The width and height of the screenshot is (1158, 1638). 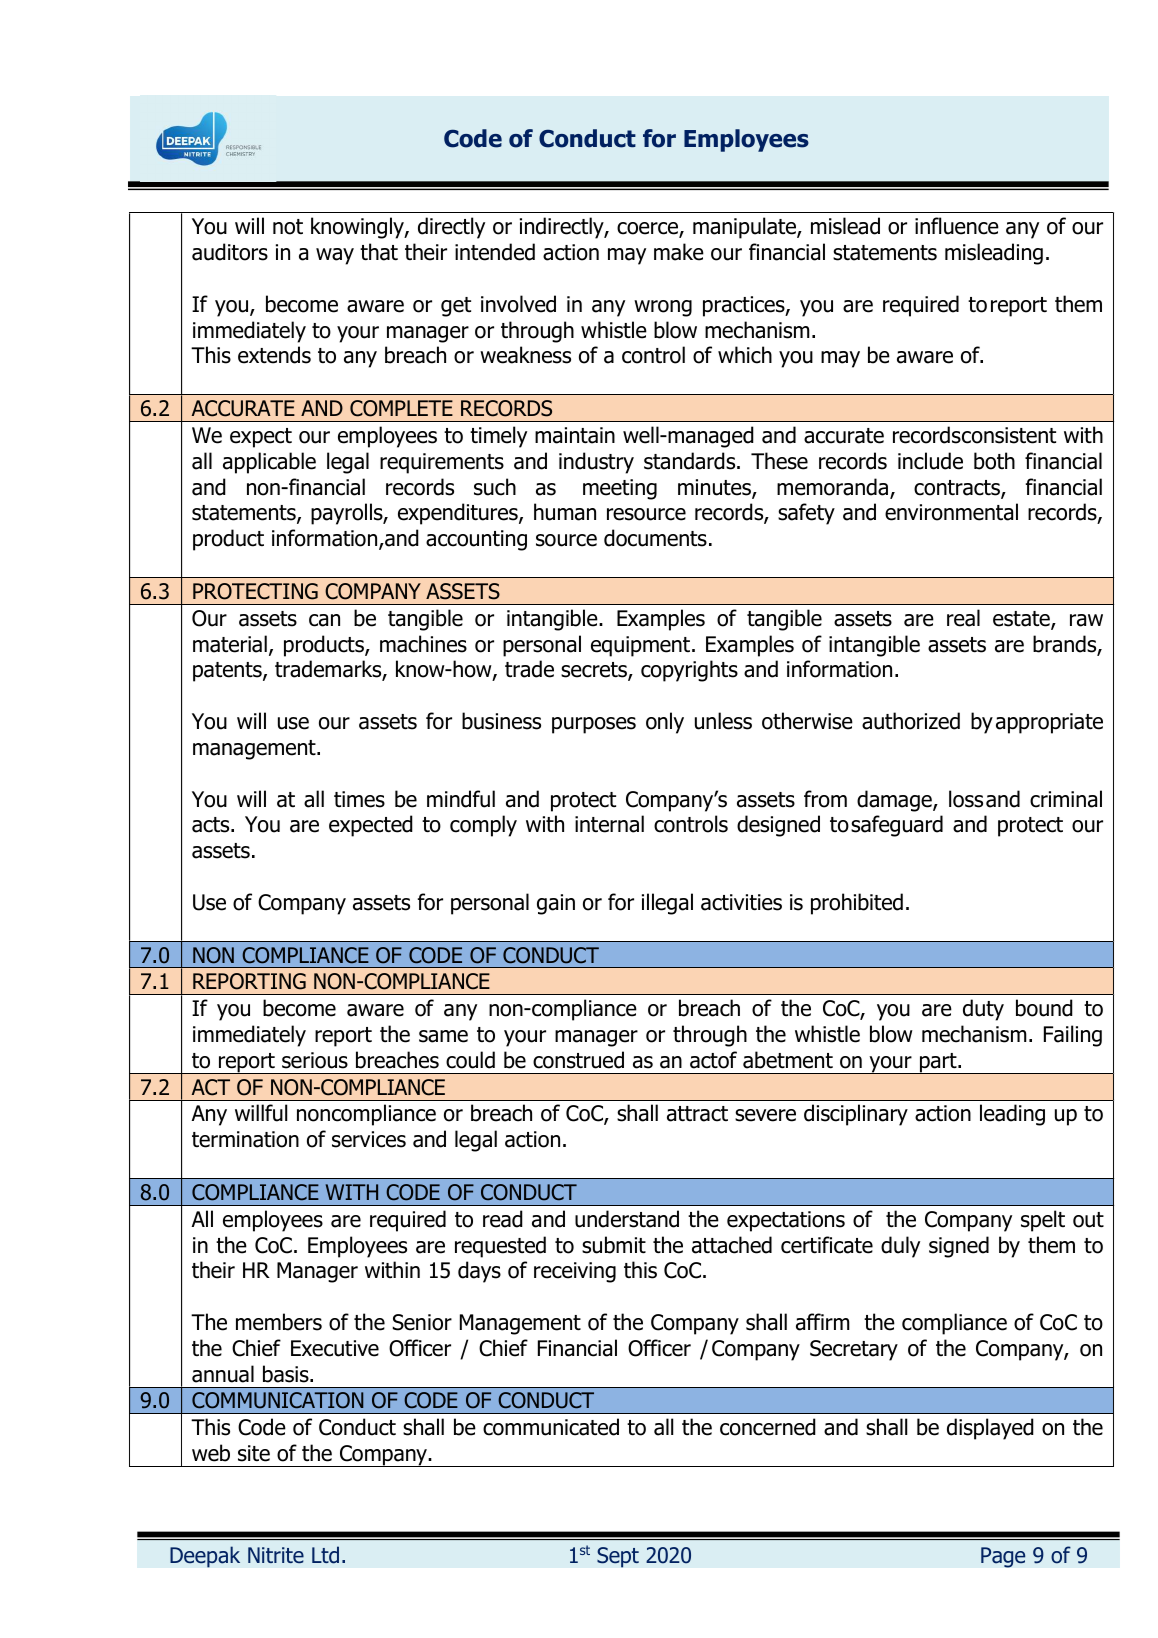 I want to click on Ltd, so click(x=325, y=1555).
